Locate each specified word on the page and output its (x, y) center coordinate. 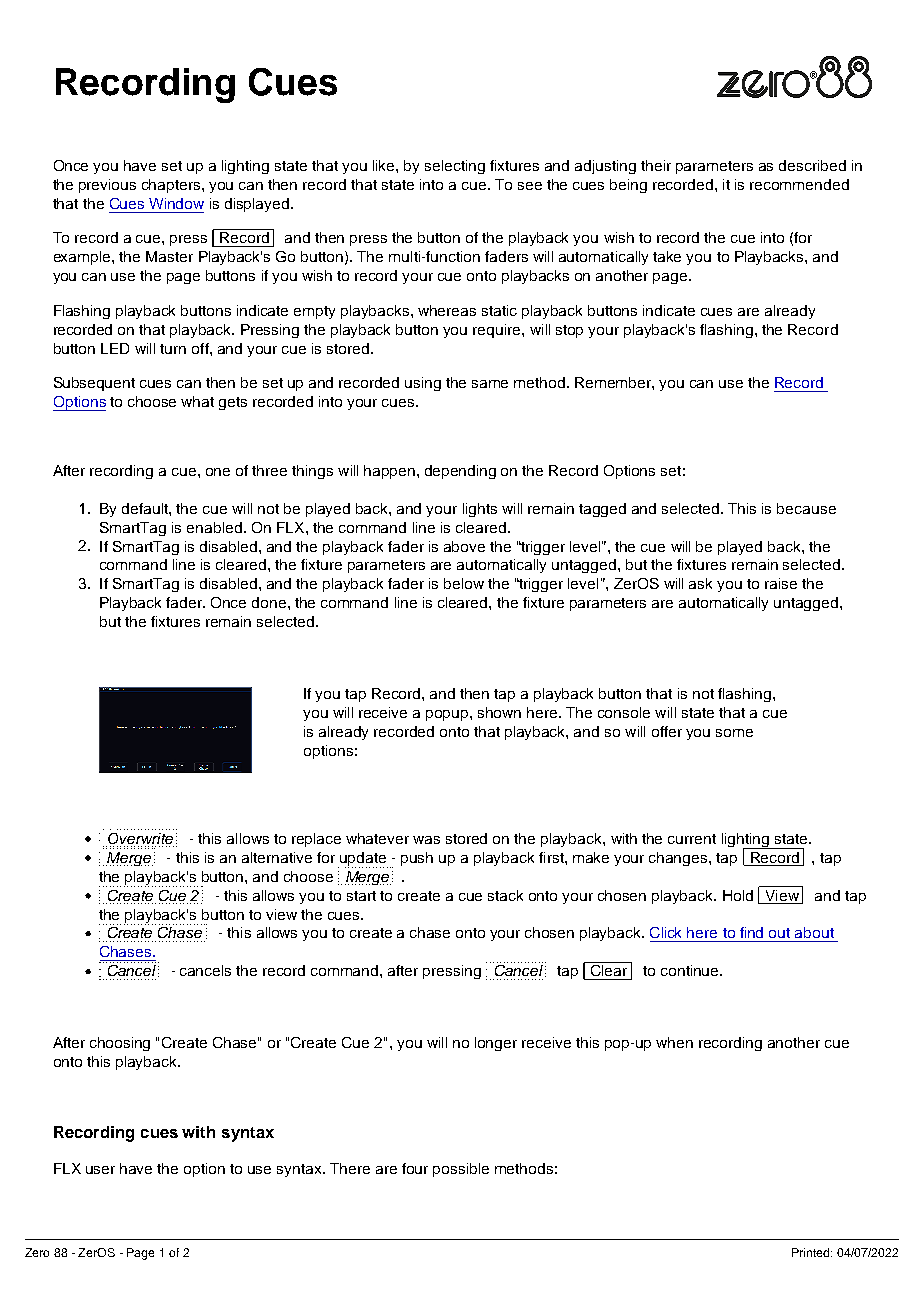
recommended (799, 184)
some (734, 733)
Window (176, 203)
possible (461, 1170)
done (269, 602)
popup (448, 715)
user (100, 1170)
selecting (455, 167)
